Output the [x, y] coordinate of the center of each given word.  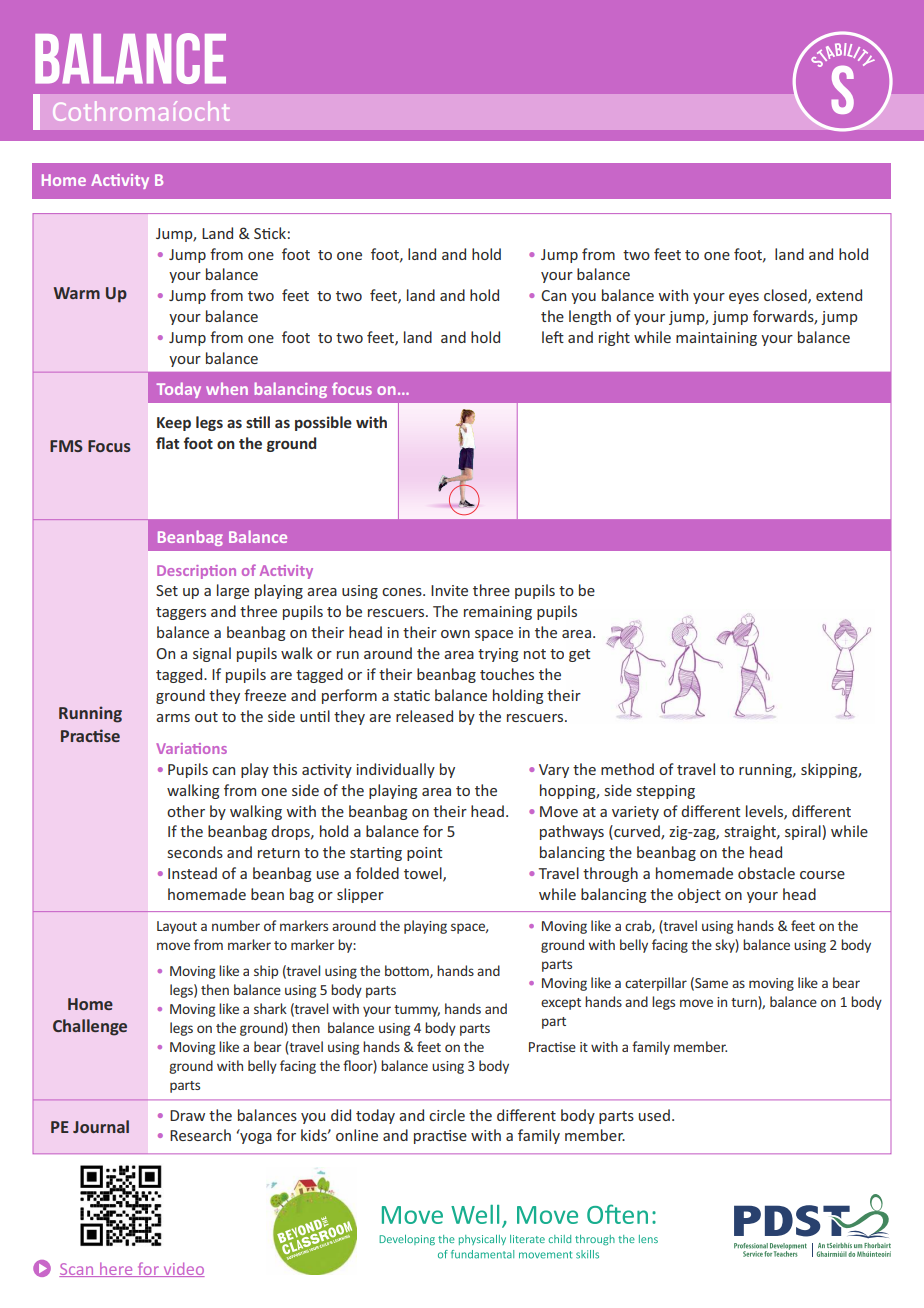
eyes [744, 298]
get [579, 655]
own [455, 634]
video [183, 1269]
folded [377, 873]
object [699, 895]
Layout [177, 927]
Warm [77, 293]
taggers [181, 613]
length [590, 317]
